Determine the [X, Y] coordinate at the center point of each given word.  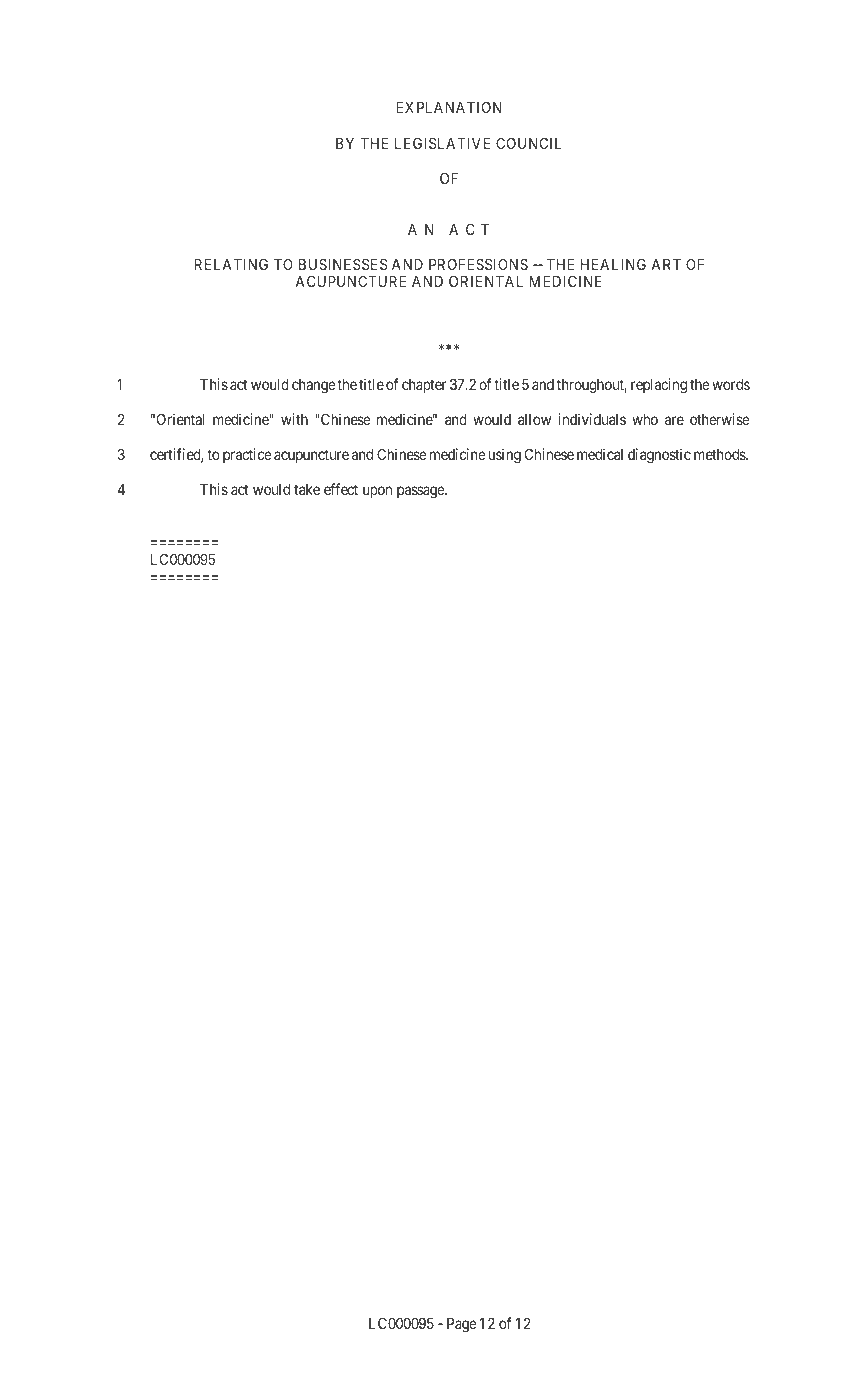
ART [666, 264]
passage [421, 492]
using [504, 456]
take [307, 489]
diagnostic [659, 456]
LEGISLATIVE [442, 143]
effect [341, 489]
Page [462, 1325]
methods [720, 454]
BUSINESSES [343, 264]
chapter [424, 386]
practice [247, 455]
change [314, 386]
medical [600, 454]
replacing [659, 386]
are [674, 420]
